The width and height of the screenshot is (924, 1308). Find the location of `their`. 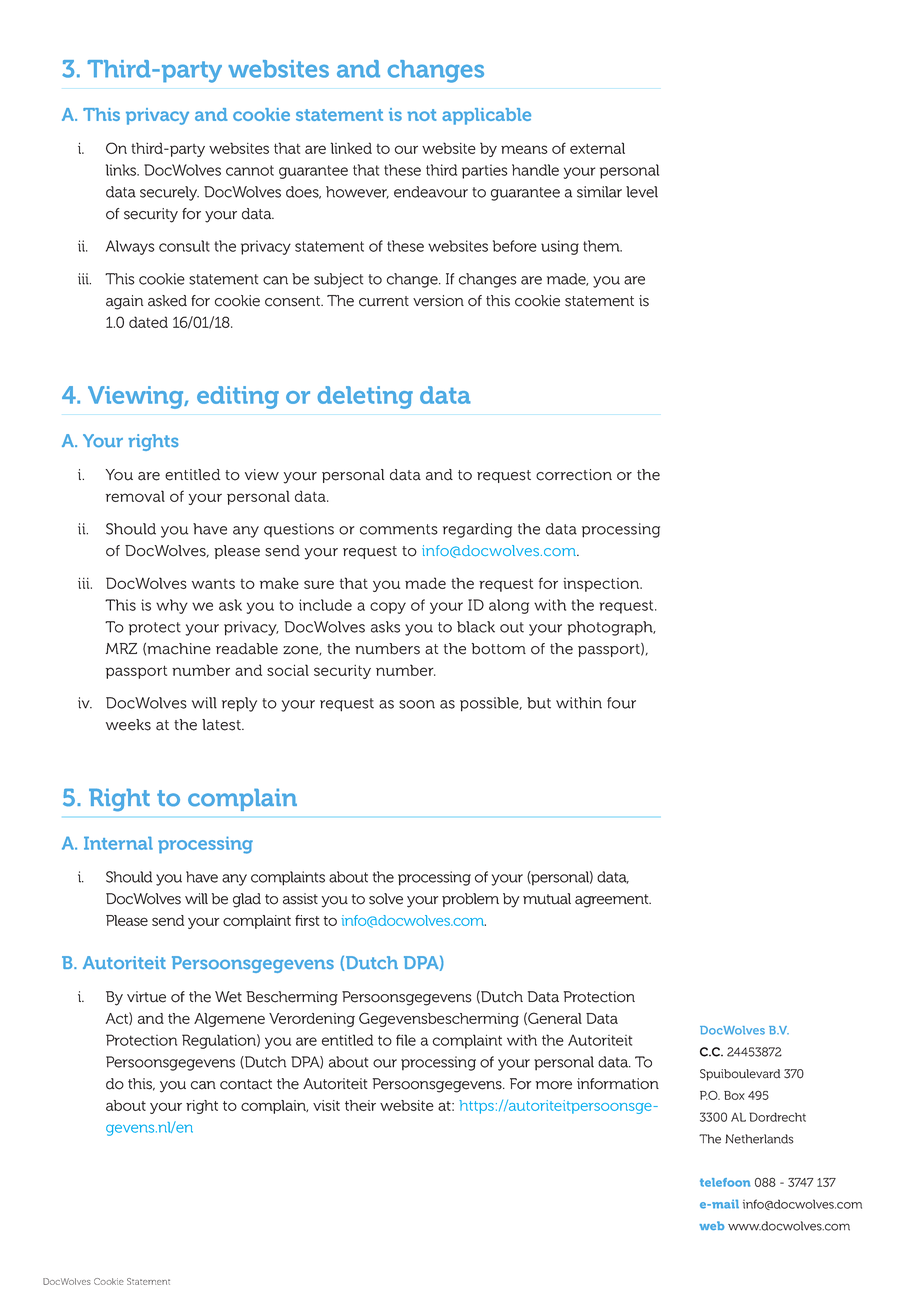

their is located at coordinates (360, 1105).
